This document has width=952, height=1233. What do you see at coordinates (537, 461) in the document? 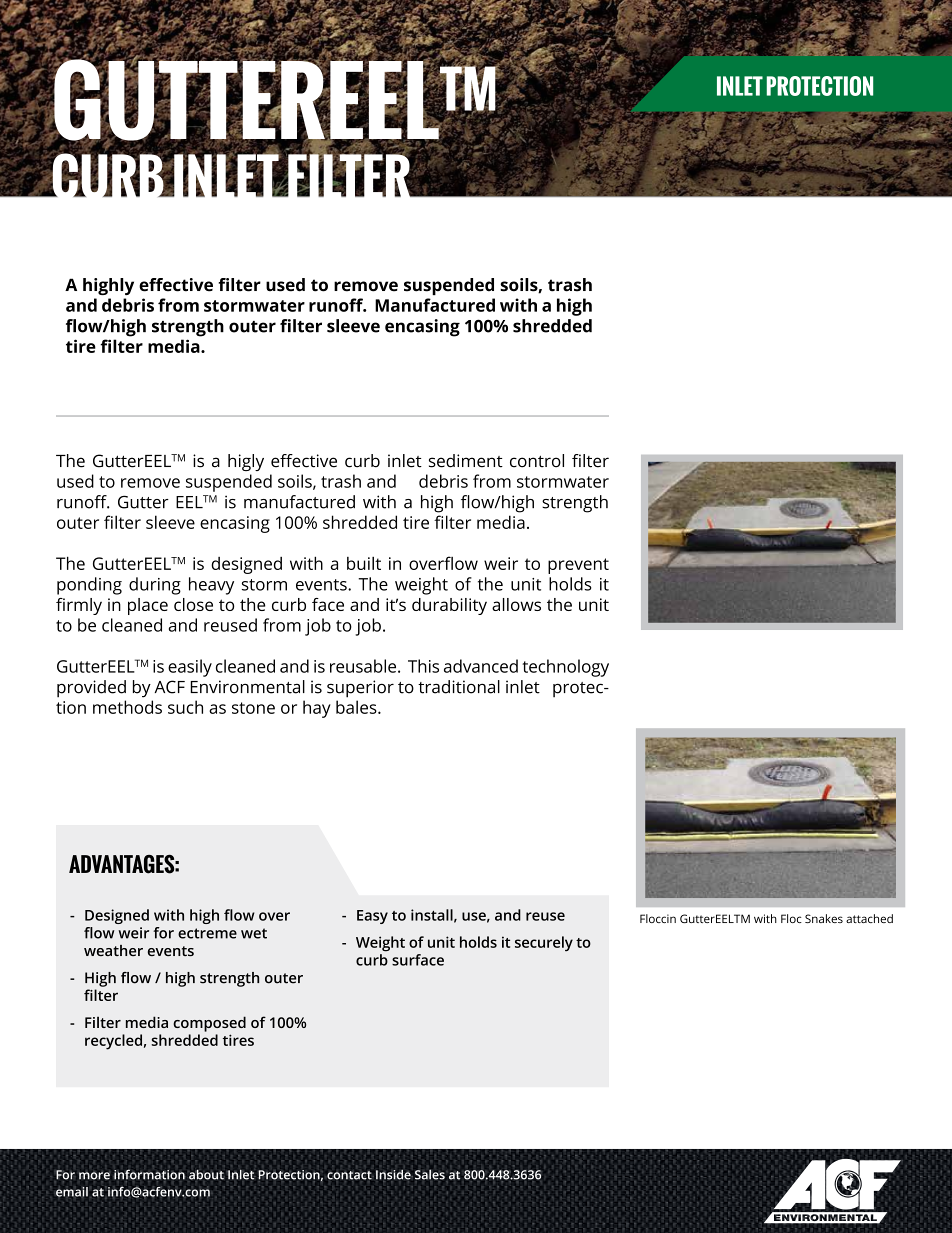
I see `control` at bounding box center [537, 461].
